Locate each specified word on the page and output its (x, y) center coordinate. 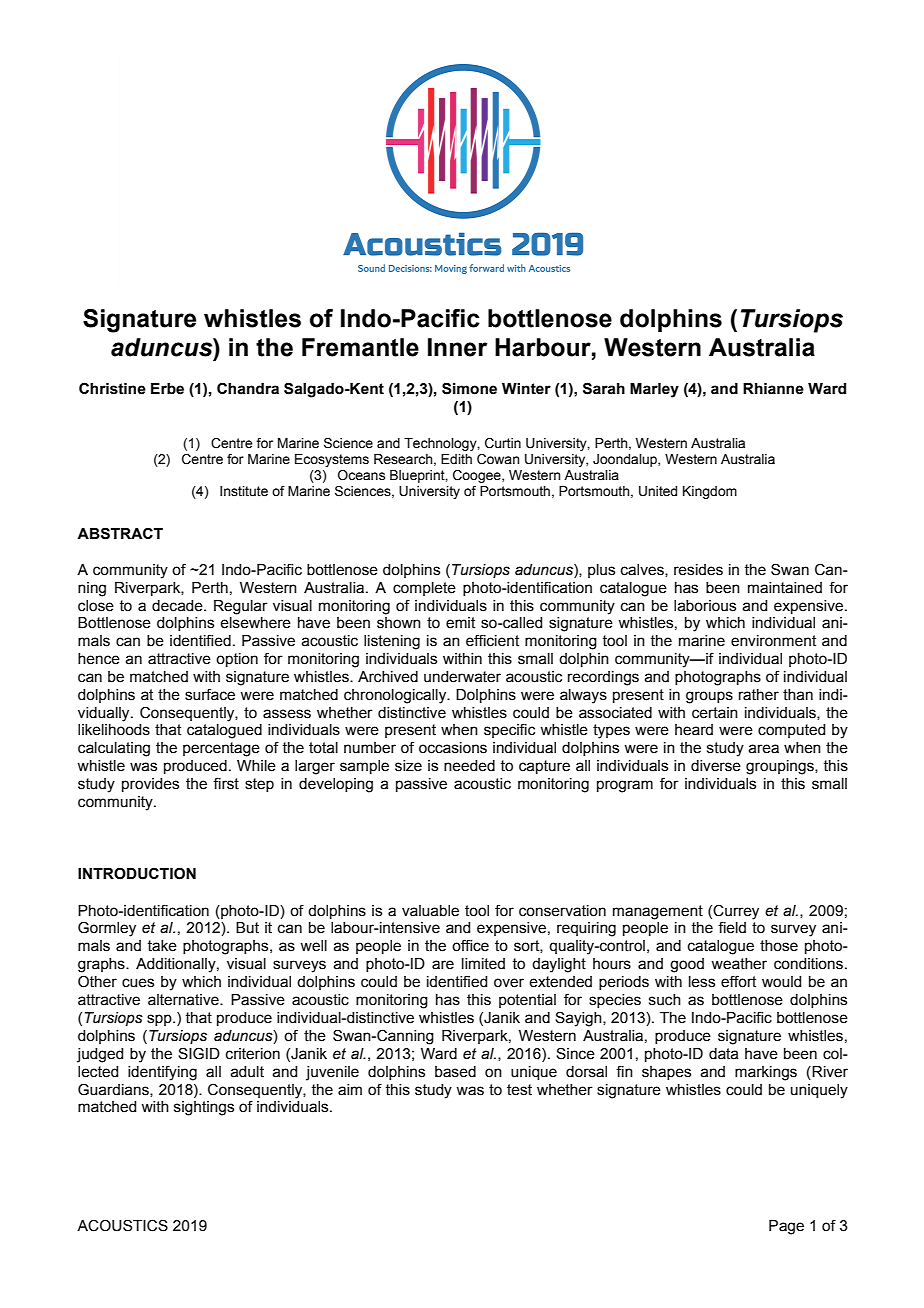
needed (469, 766)
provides (150, 785)
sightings (204, 1108)
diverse (716, 766)
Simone (469, 388)
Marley (654, 390)
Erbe (167, 389)
